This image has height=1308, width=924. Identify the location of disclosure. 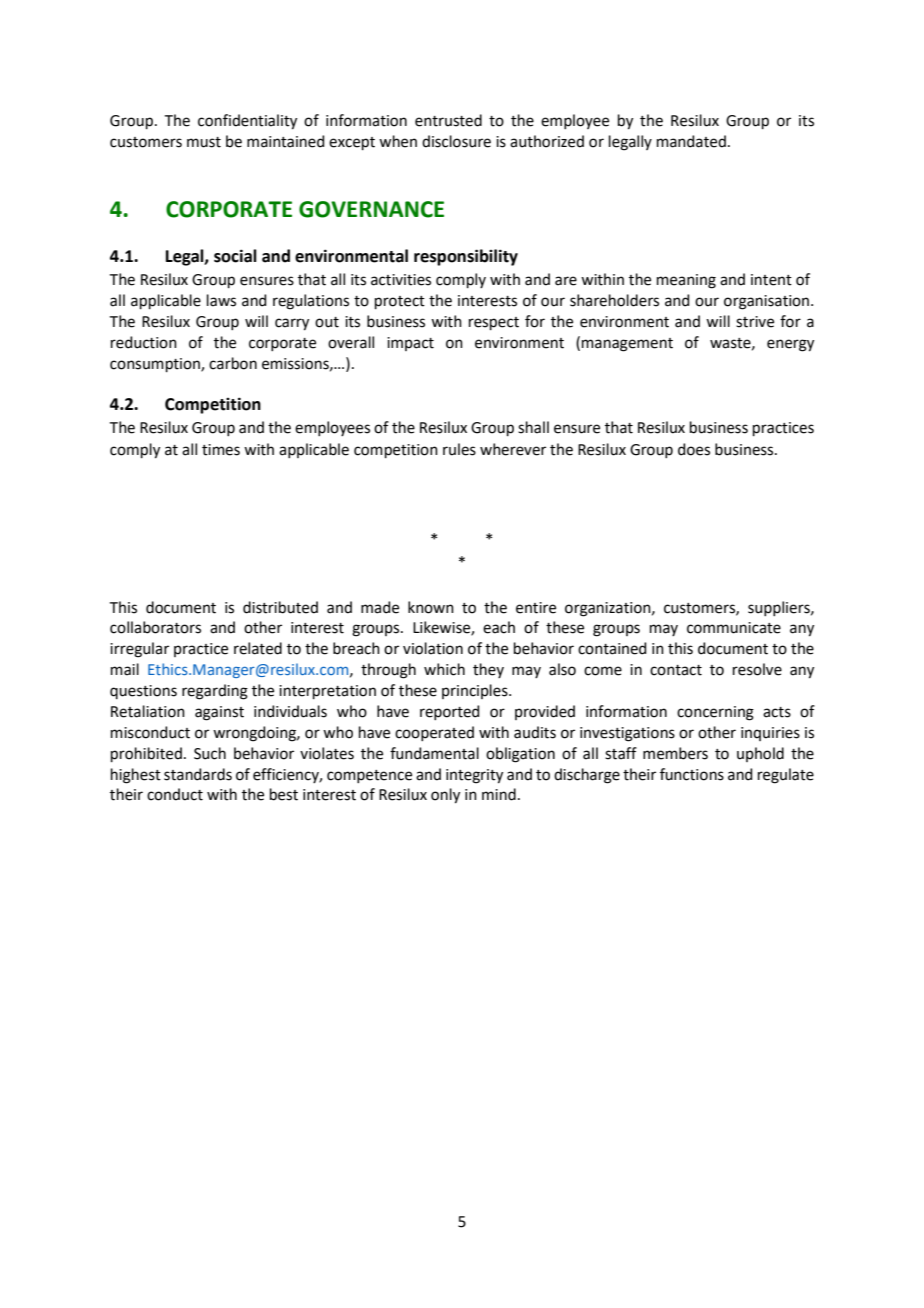
(456, 141).
